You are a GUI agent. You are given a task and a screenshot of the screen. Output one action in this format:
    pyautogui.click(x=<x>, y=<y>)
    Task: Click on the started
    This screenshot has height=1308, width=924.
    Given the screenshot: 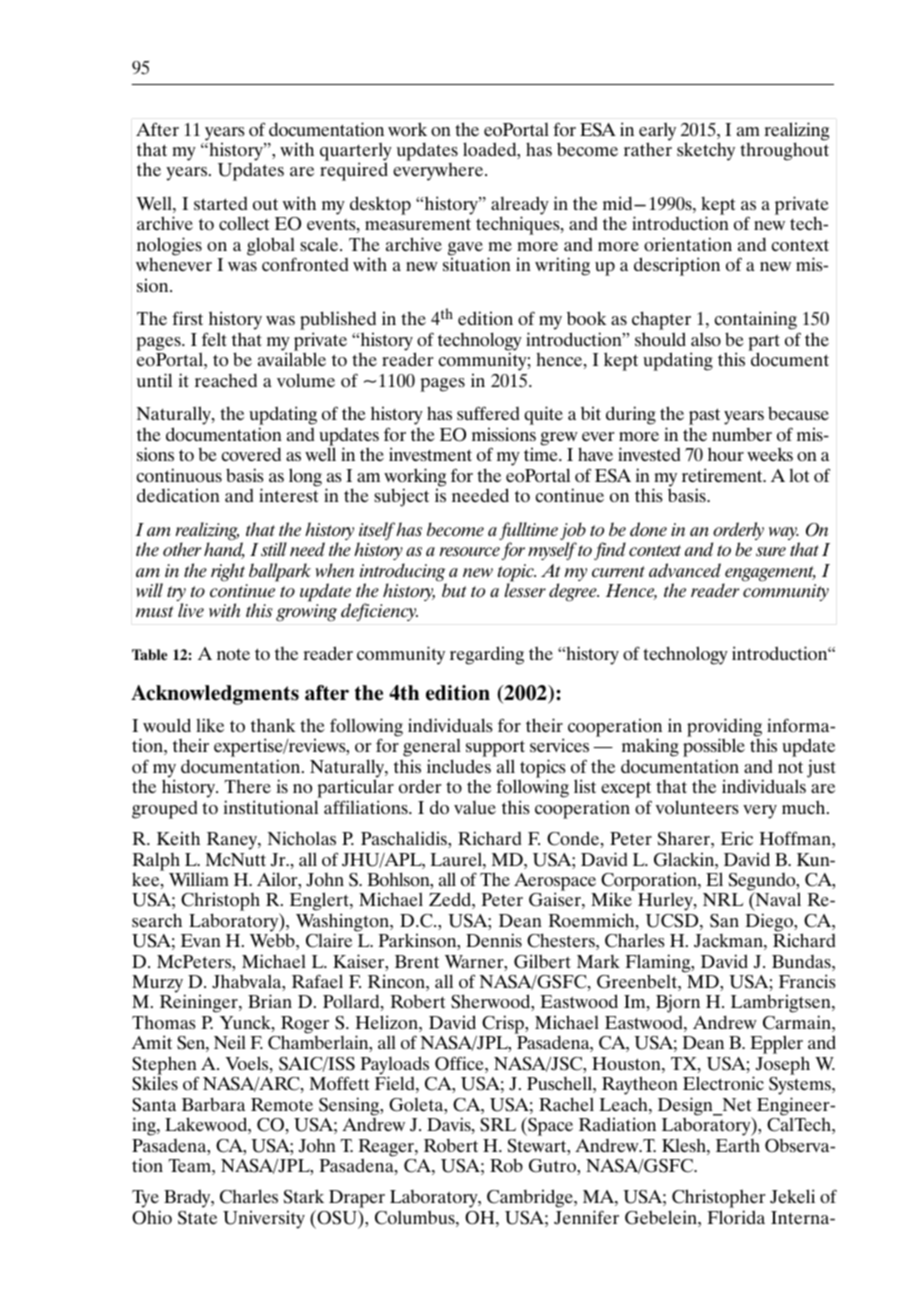 What is the action you would take?
    pyautogui.click(x=221, y=203)
